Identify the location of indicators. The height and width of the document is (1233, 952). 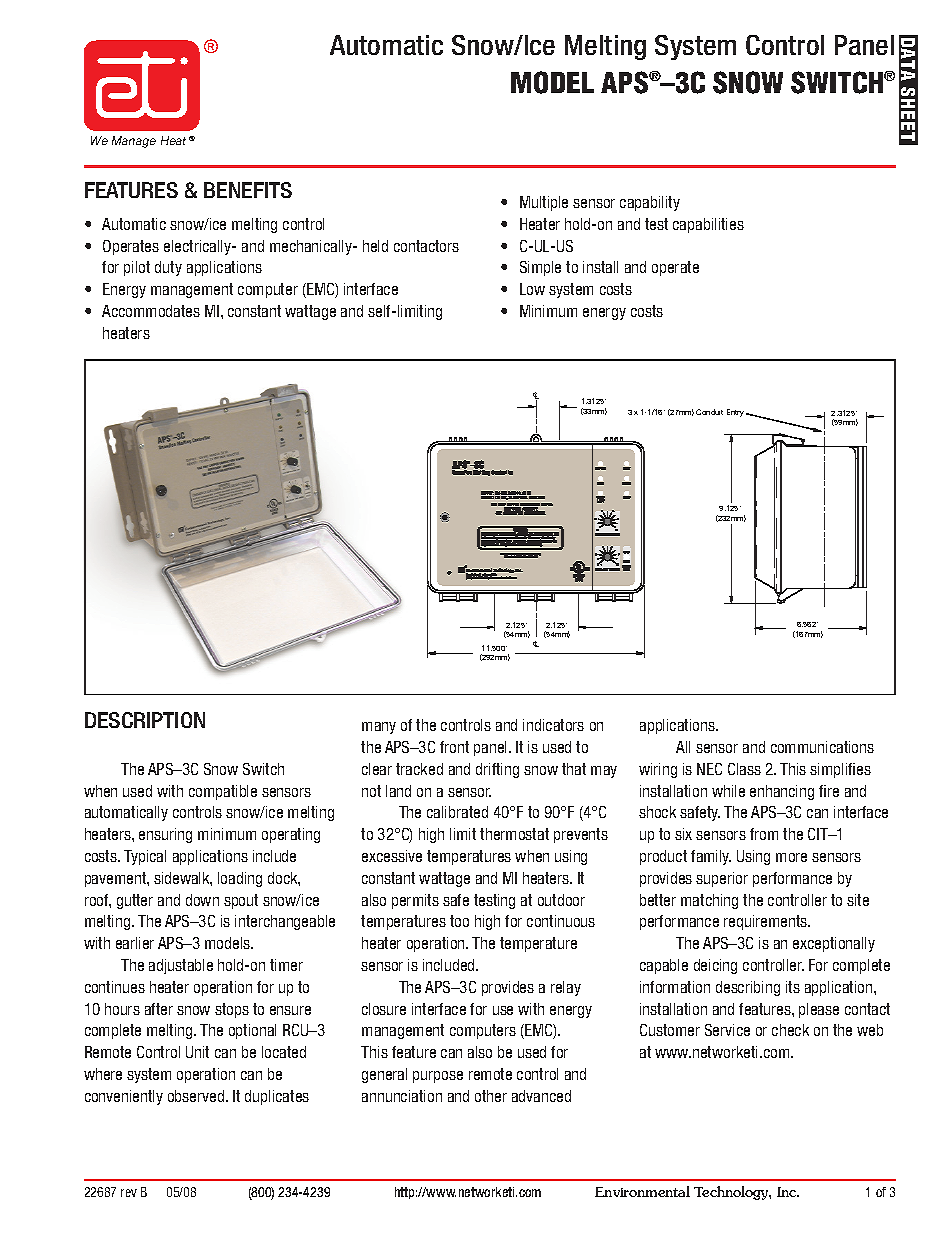
(553, 725).
